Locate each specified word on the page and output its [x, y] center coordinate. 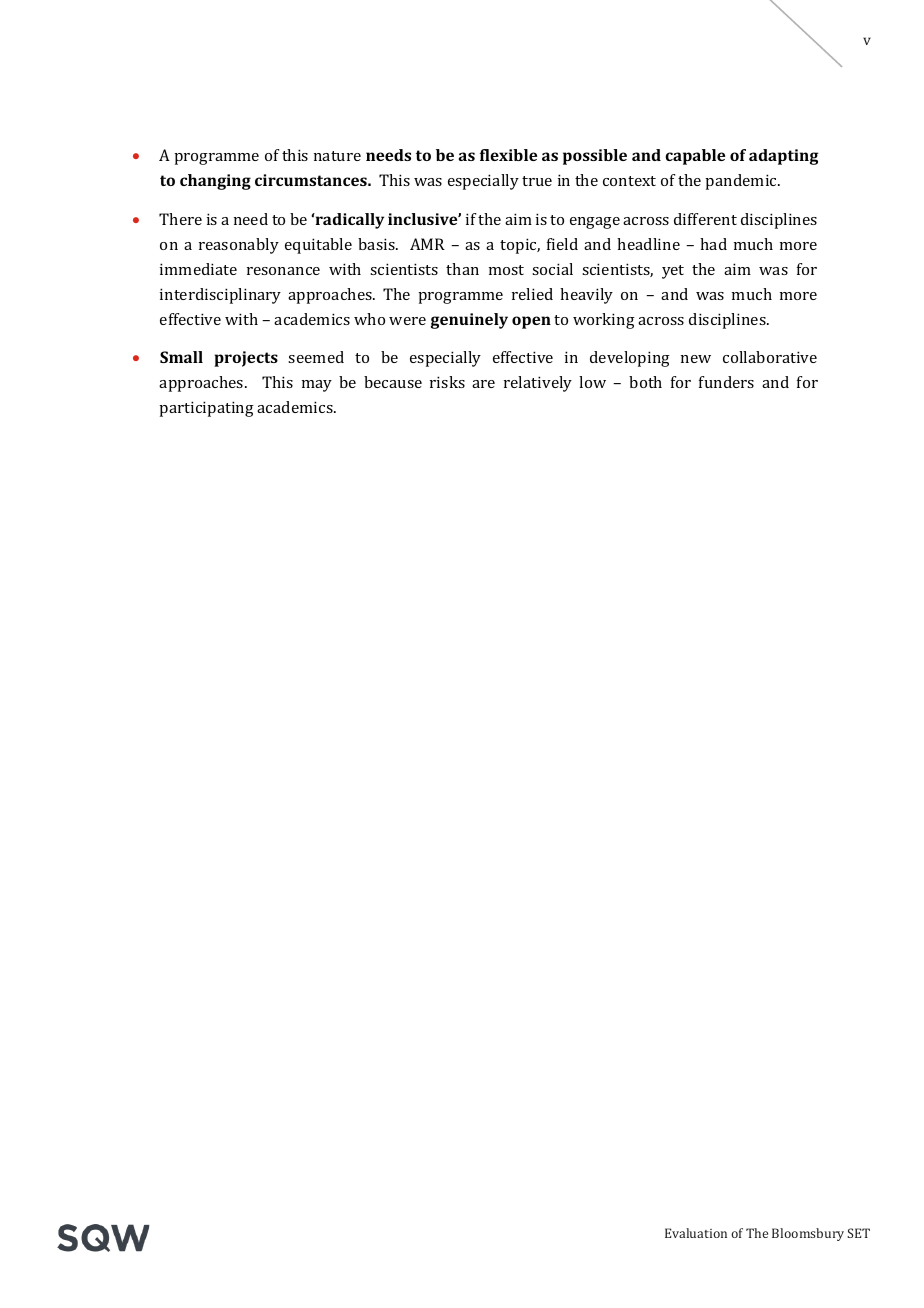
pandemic [742, 182]
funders [726, 382]
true [537, 181]
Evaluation [696, 1233]
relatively [538, 384]
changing [215, 182]
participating [206, 409]
